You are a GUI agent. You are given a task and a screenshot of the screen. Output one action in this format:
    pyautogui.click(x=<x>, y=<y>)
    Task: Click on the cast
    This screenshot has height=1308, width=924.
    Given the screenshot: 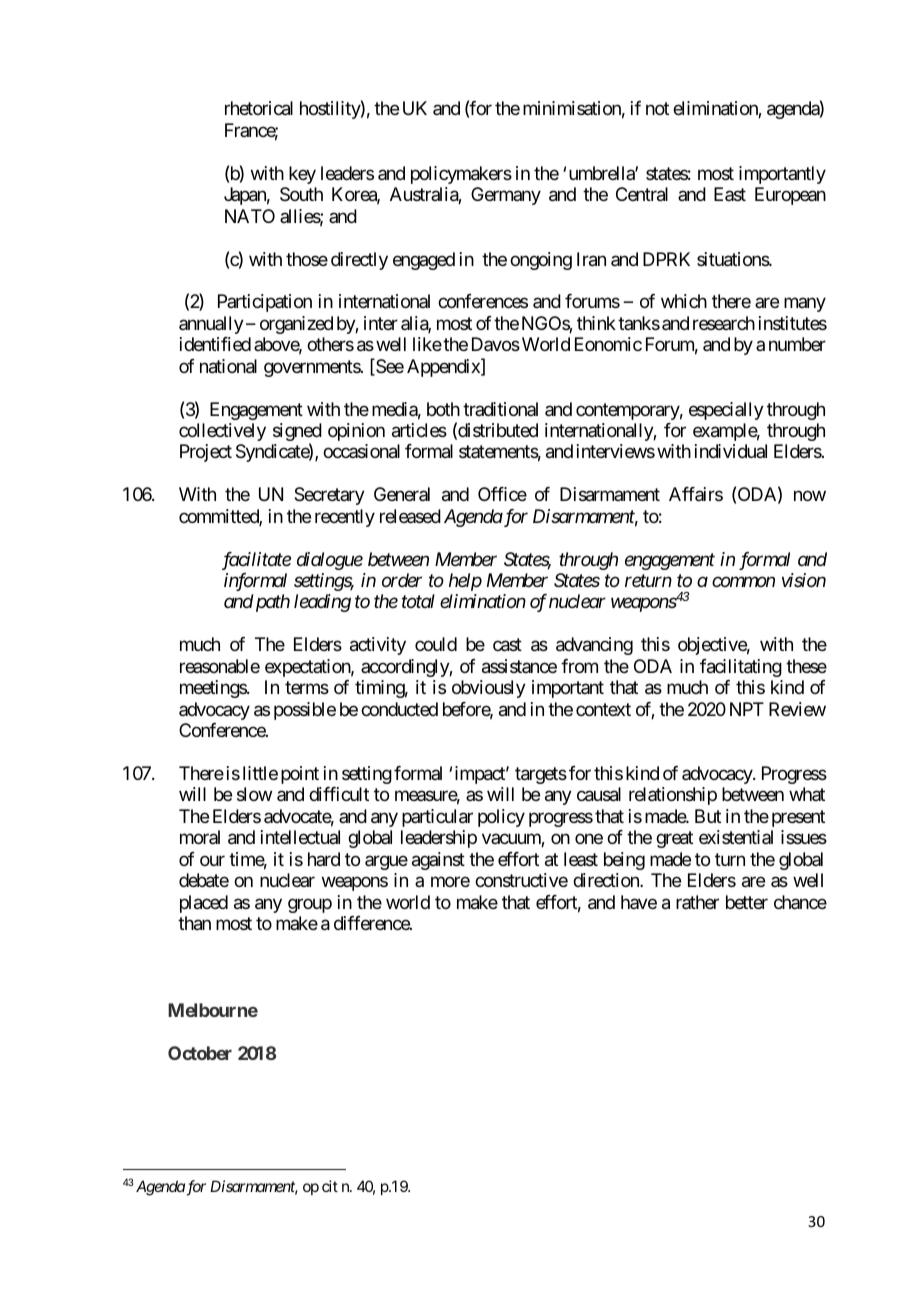 What is the action you would take?
    pyautogui.click(x=507, y=645)
